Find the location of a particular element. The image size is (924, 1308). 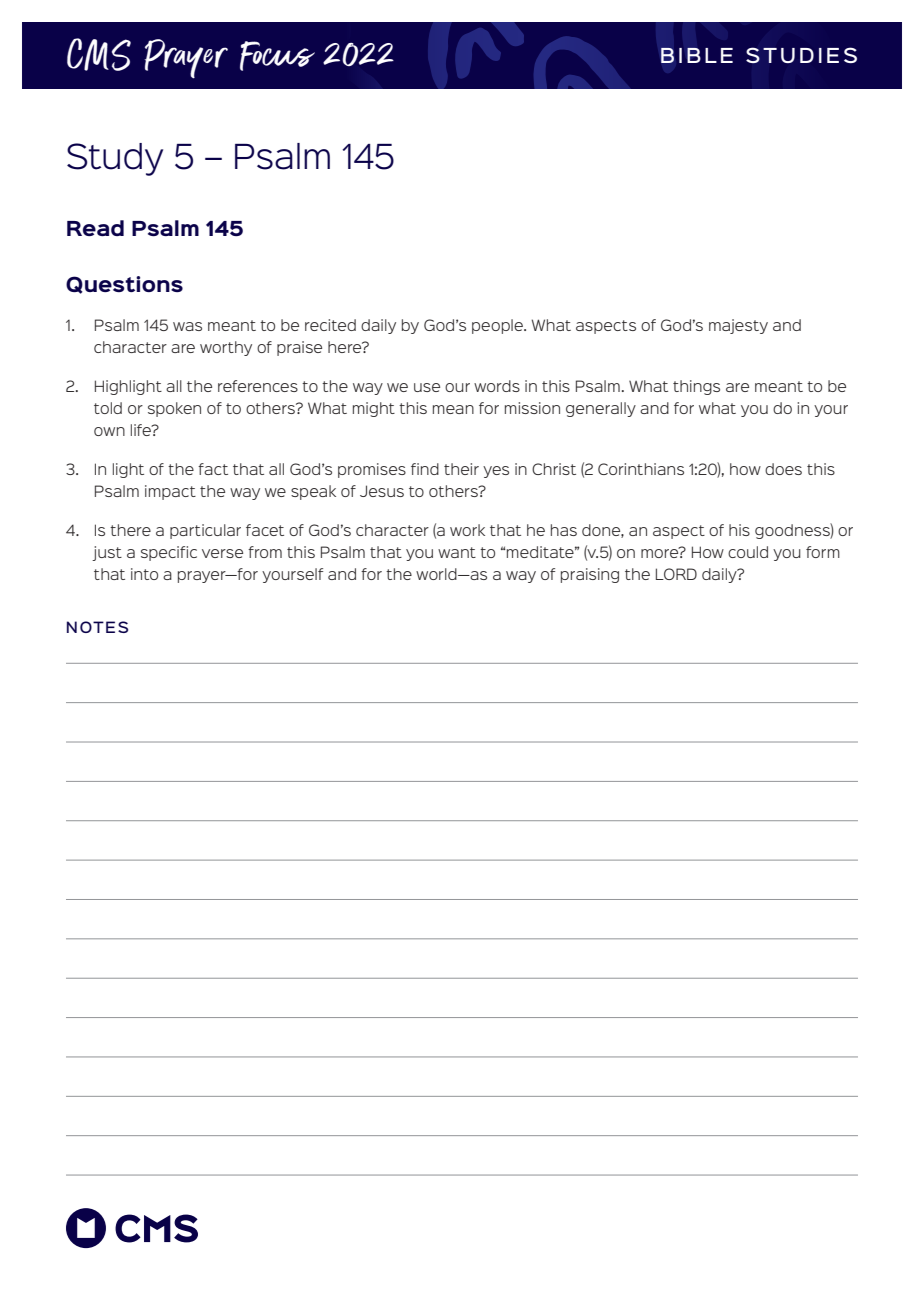

CMS is located at coordinates (99, 54).
